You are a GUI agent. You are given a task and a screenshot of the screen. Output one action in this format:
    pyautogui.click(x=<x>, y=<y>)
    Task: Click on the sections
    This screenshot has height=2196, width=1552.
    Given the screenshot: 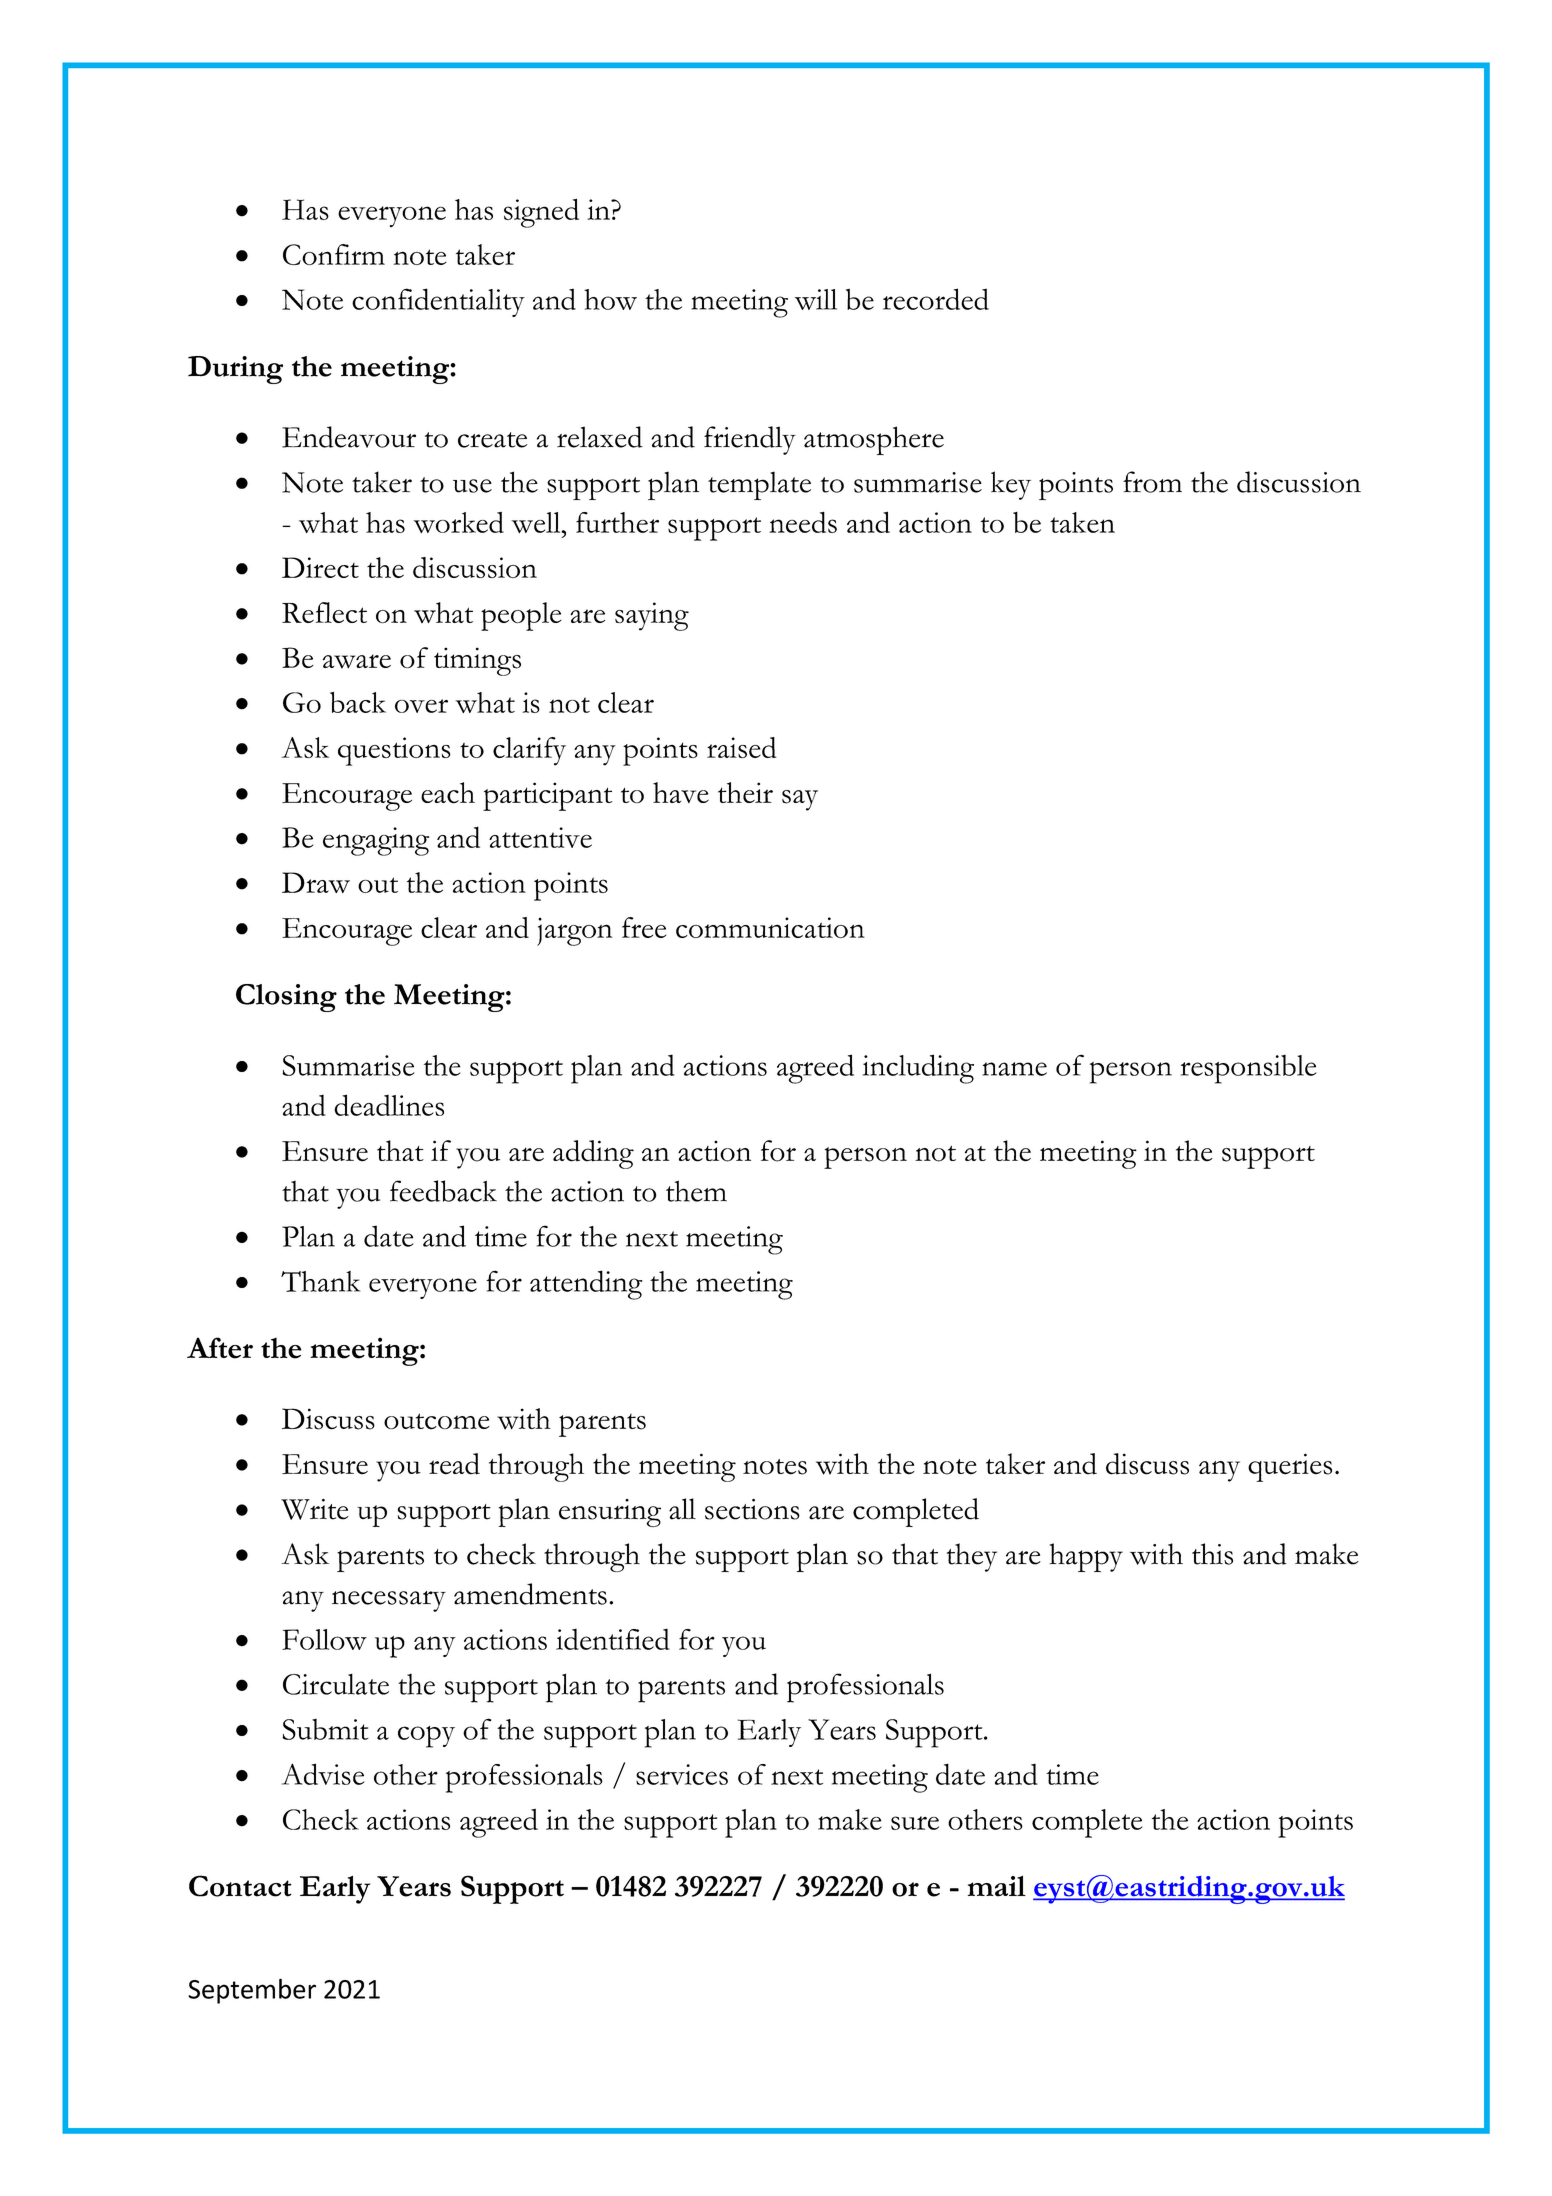 What is the action you would take?
    pyautogui.click(x=752, y=1509)
